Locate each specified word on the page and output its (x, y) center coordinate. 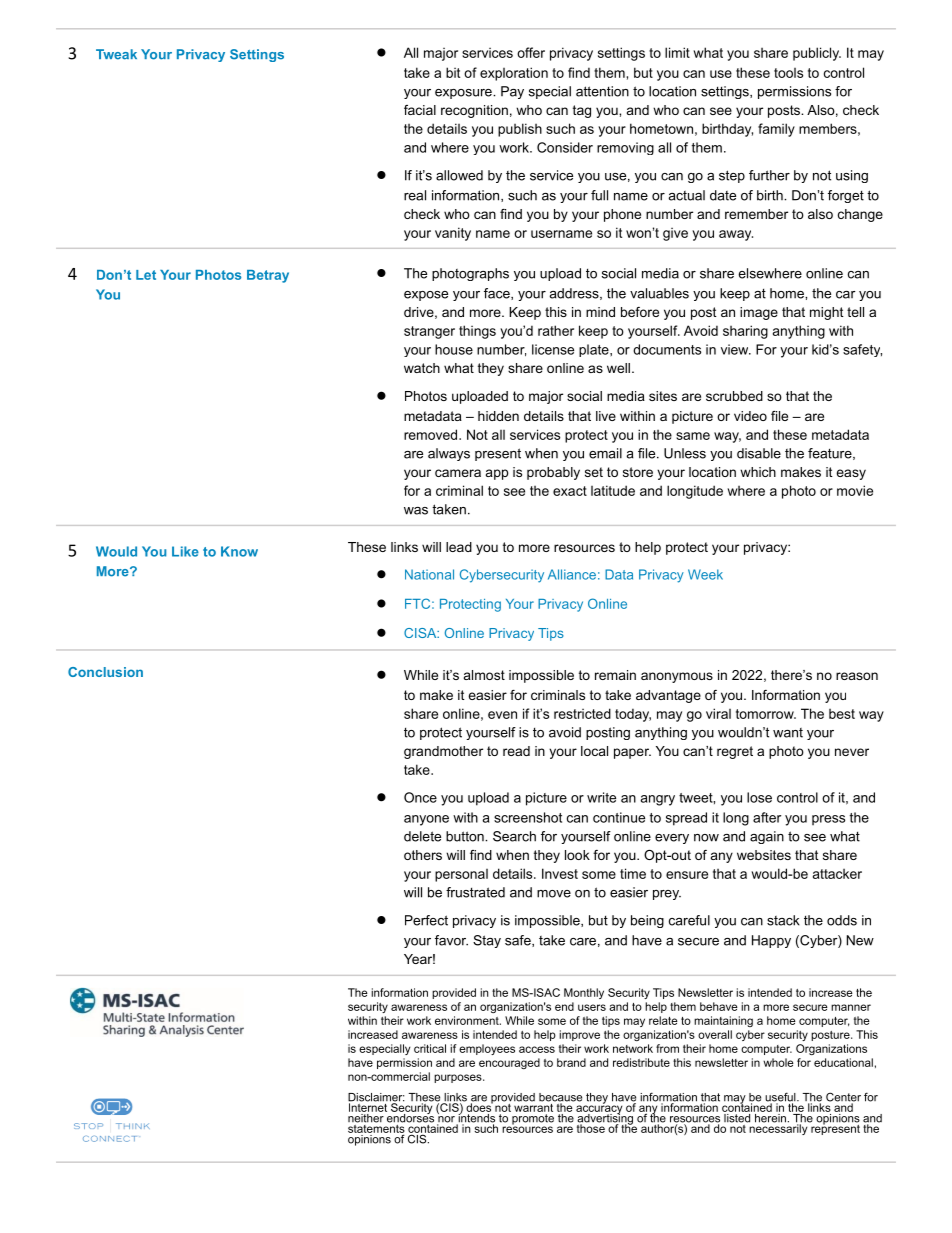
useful (781, 1098)
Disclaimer (376, 1098)
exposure (464, 94)
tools (788, 73)
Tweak (116, 54)
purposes (459, 1078)
